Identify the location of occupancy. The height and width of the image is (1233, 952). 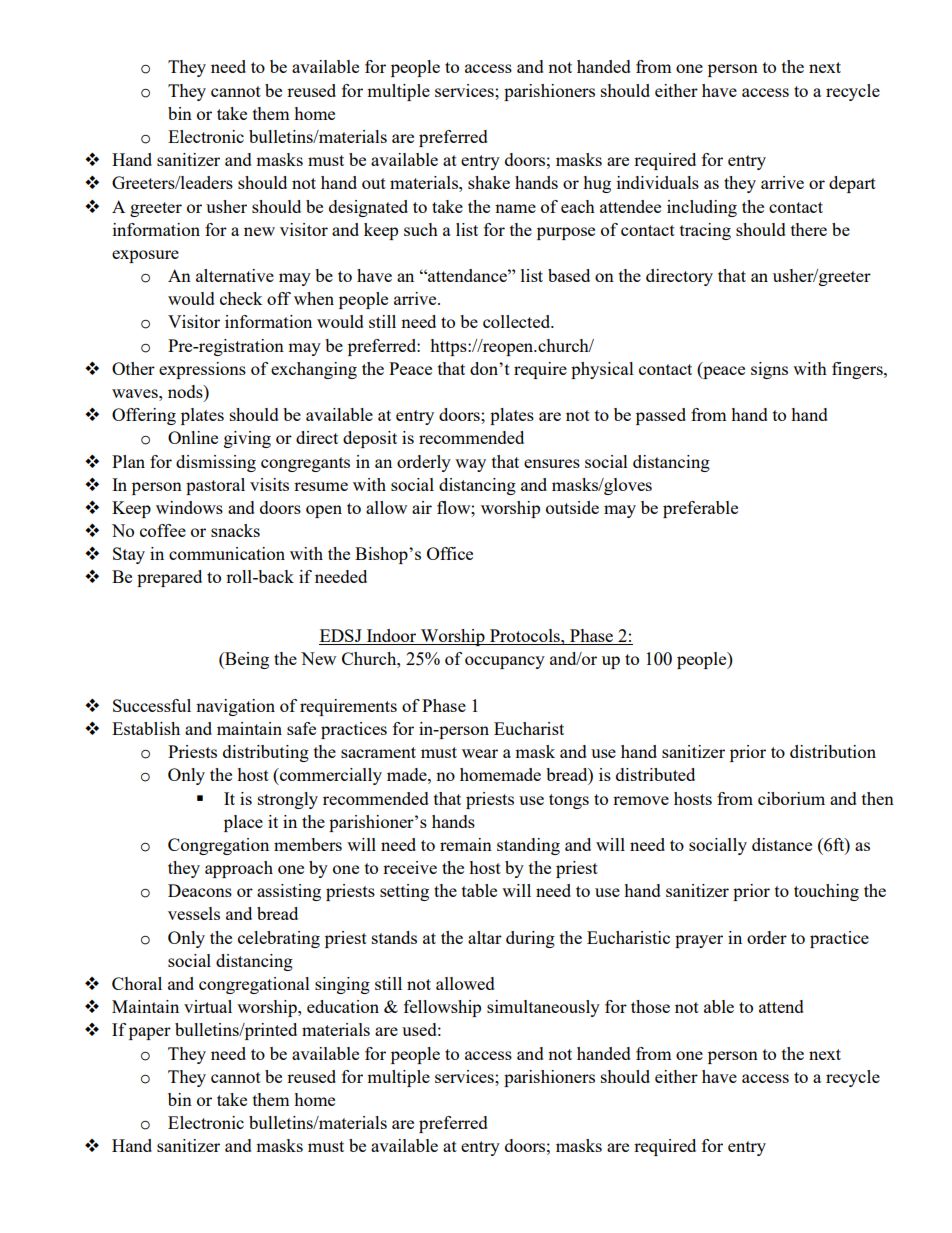
(505, 662).
